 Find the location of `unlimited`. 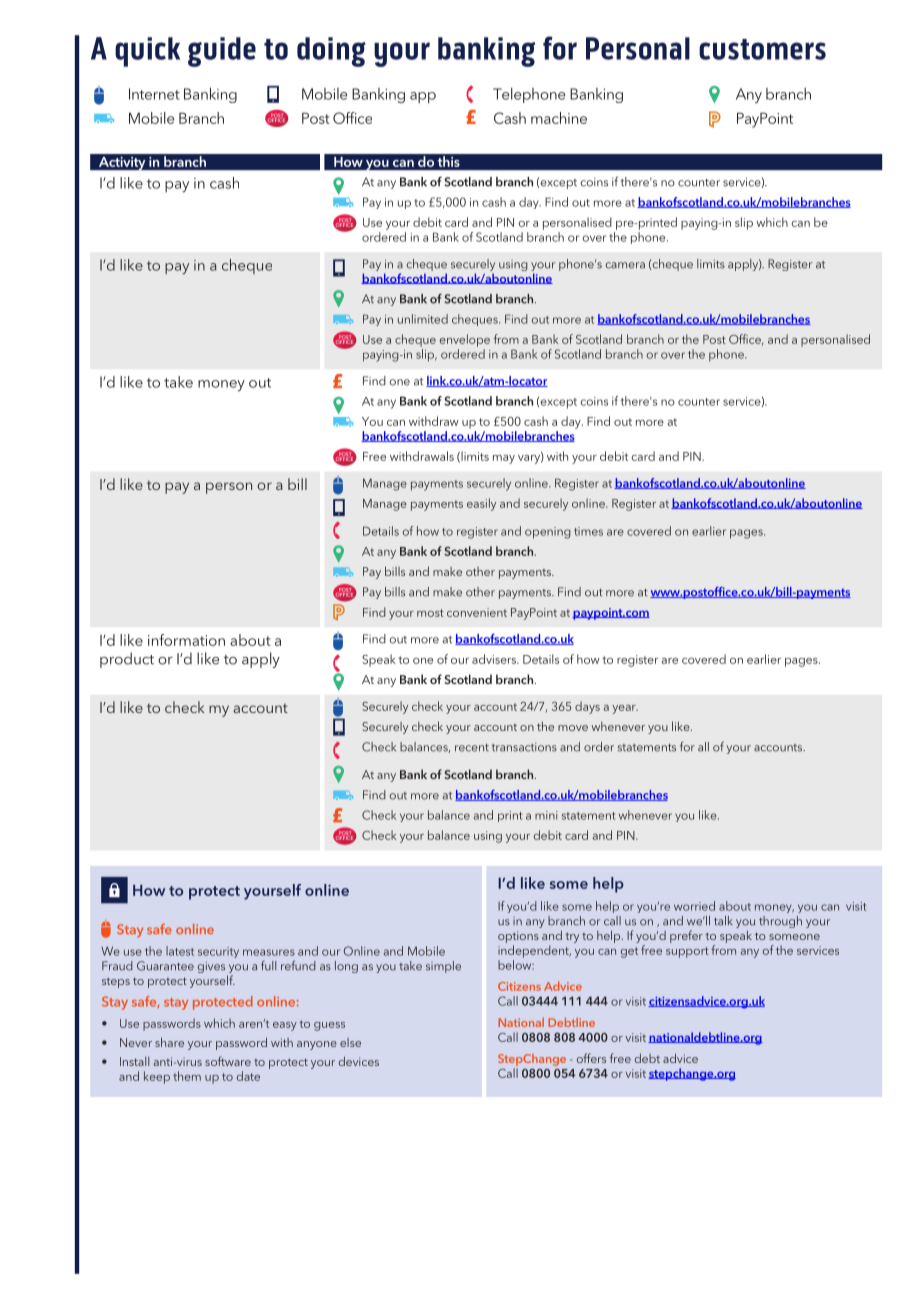

unlimited is located at coordinates (423, 319).
